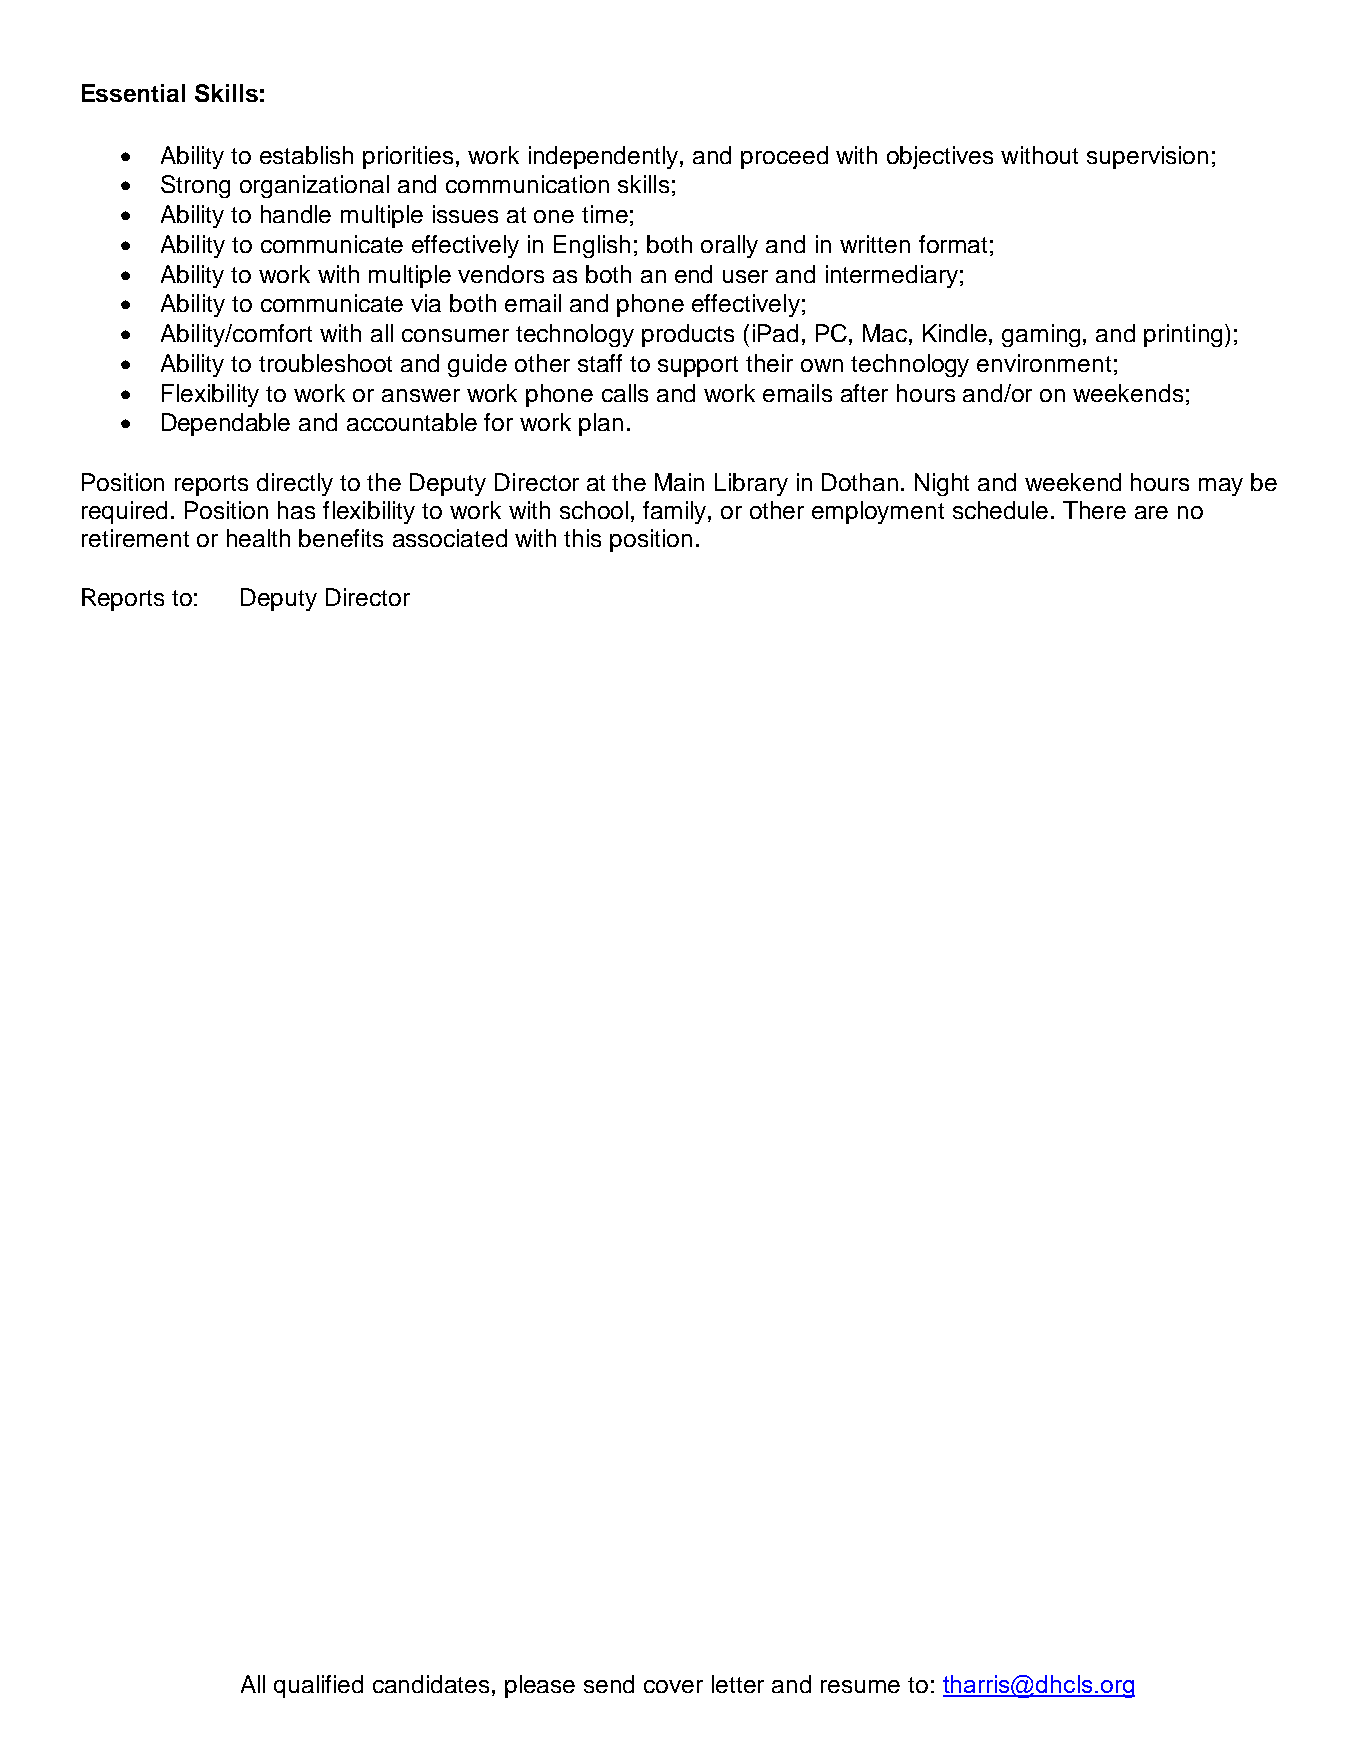 The height and width of the screenshot is (1761, 1361). What do you see at coordinates (433, 1684) in the screenshot?
I see `candidates` at bounding box center [433, 1684].
